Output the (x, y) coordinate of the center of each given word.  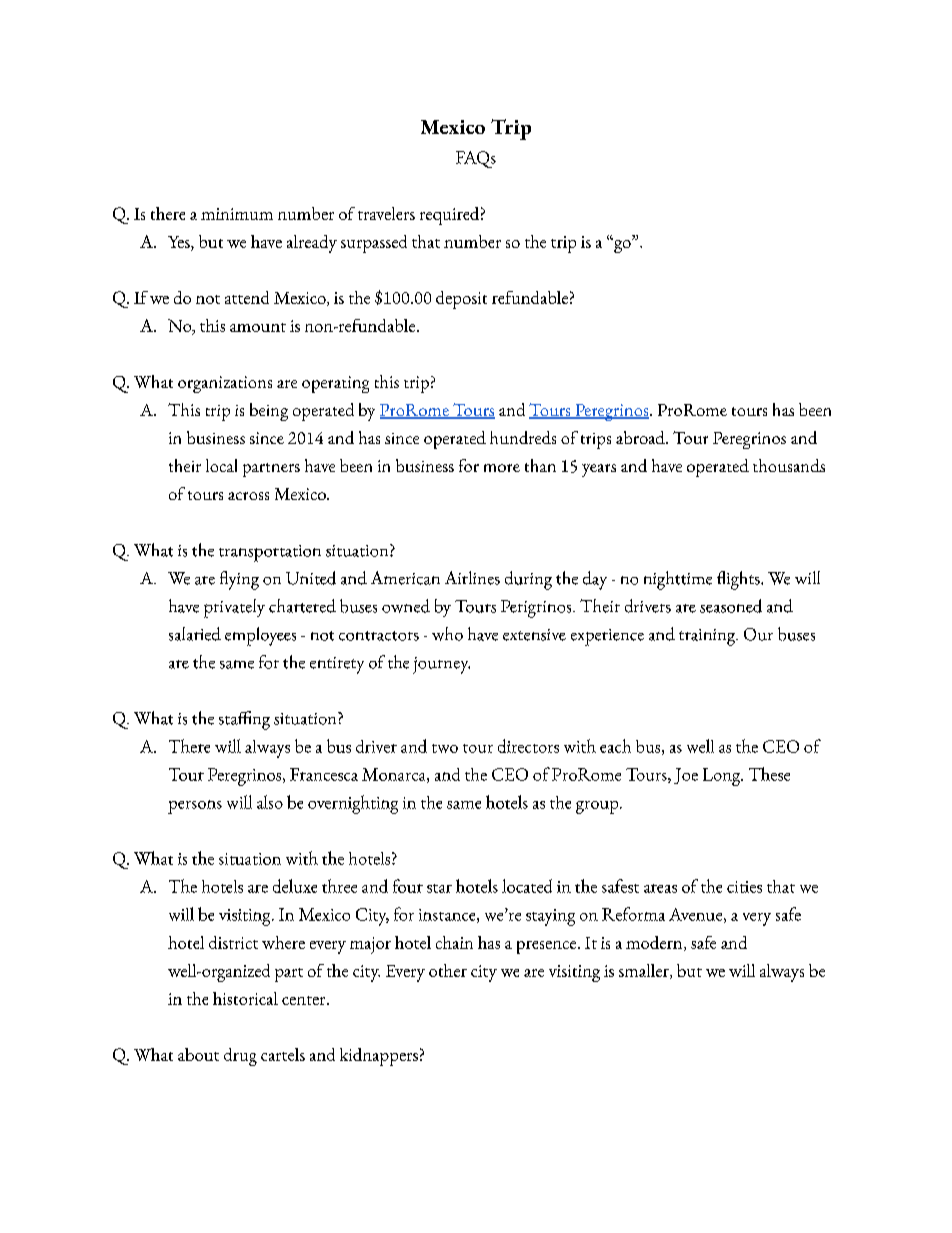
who (447, 634)
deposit (461, 300)
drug (240, 1057)
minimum (237, 214)
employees (260, 636)
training (708, 637)
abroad (641, 437)
